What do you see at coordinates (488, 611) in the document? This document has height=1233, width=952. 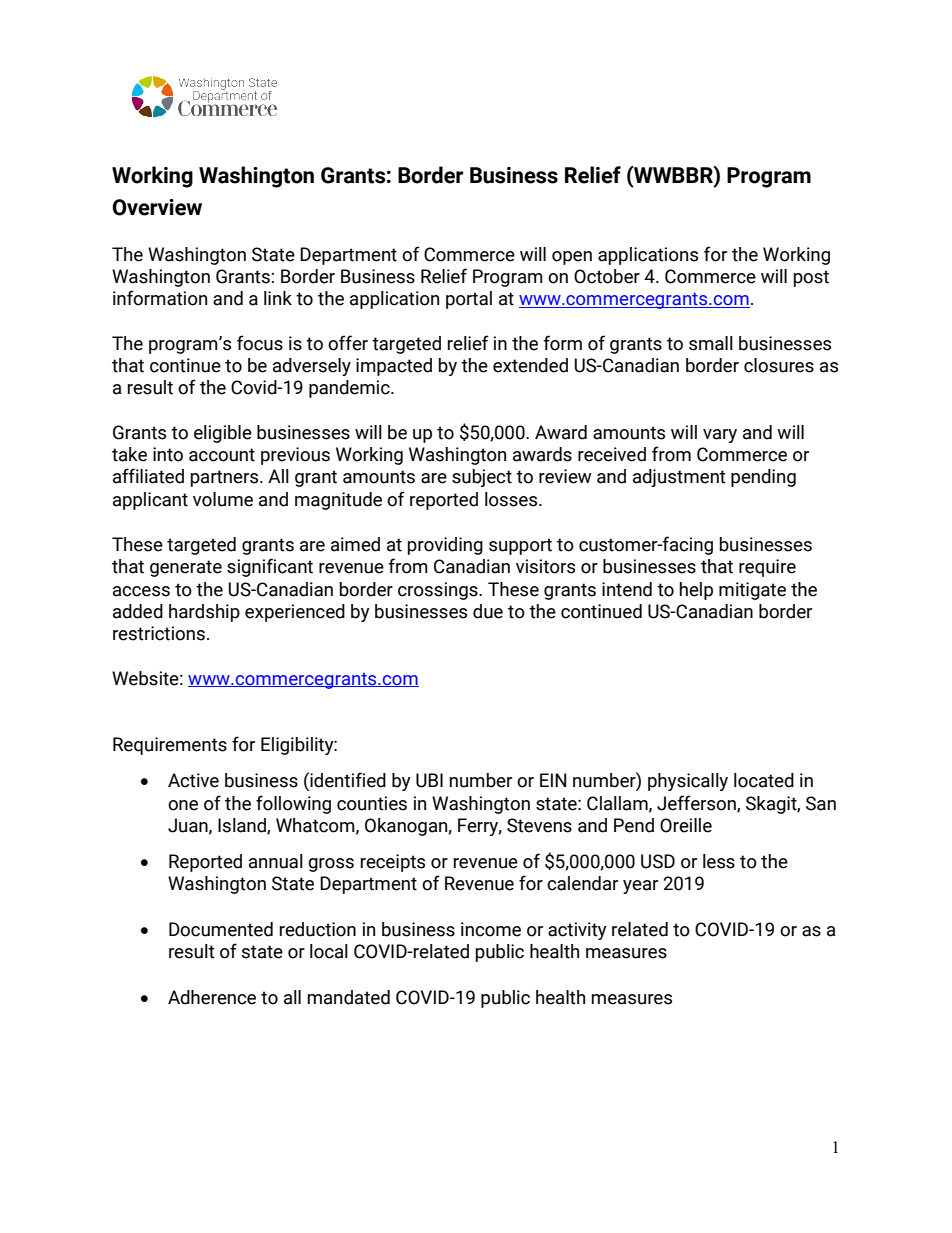 I see `due` at bounding box center [488, 611].
